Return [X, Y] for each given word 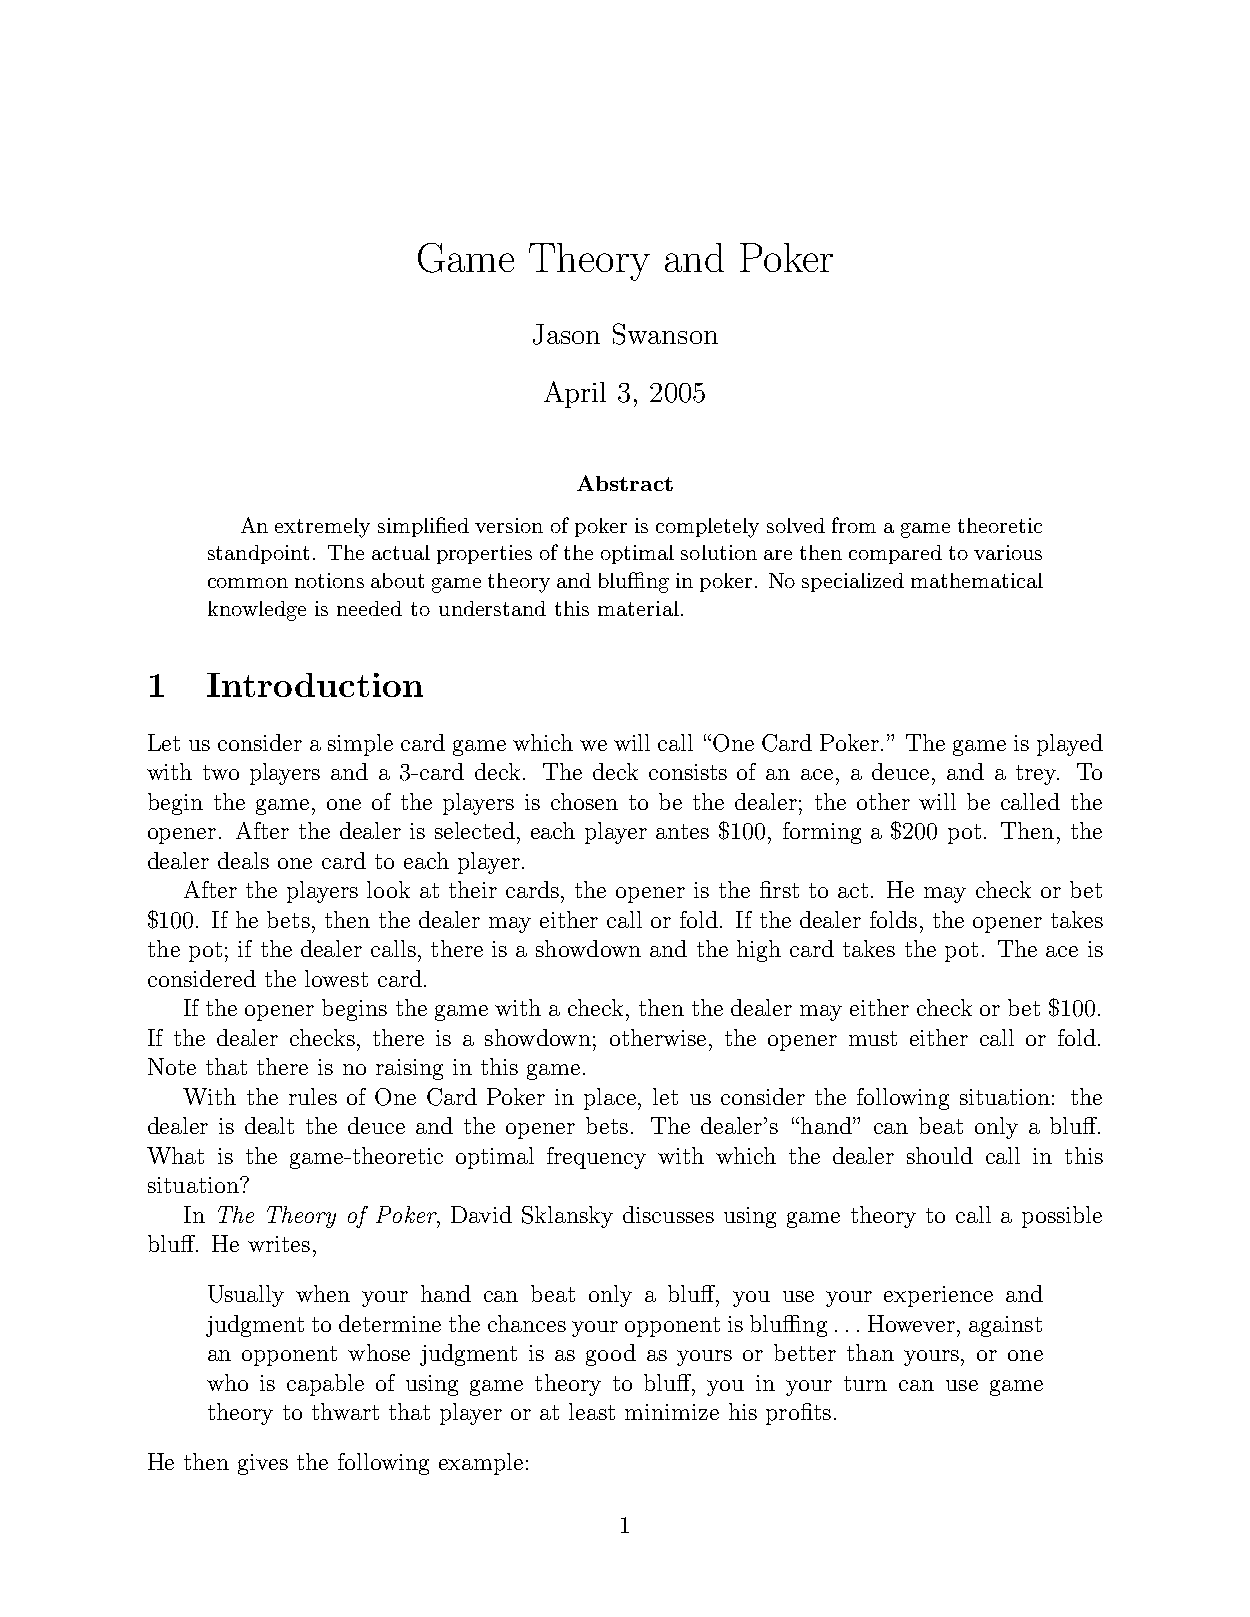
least [592, 1411]
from [854, 525]
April [575, 394]
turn [865, 1383]
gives [263, 1464]
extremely [322, 528]
